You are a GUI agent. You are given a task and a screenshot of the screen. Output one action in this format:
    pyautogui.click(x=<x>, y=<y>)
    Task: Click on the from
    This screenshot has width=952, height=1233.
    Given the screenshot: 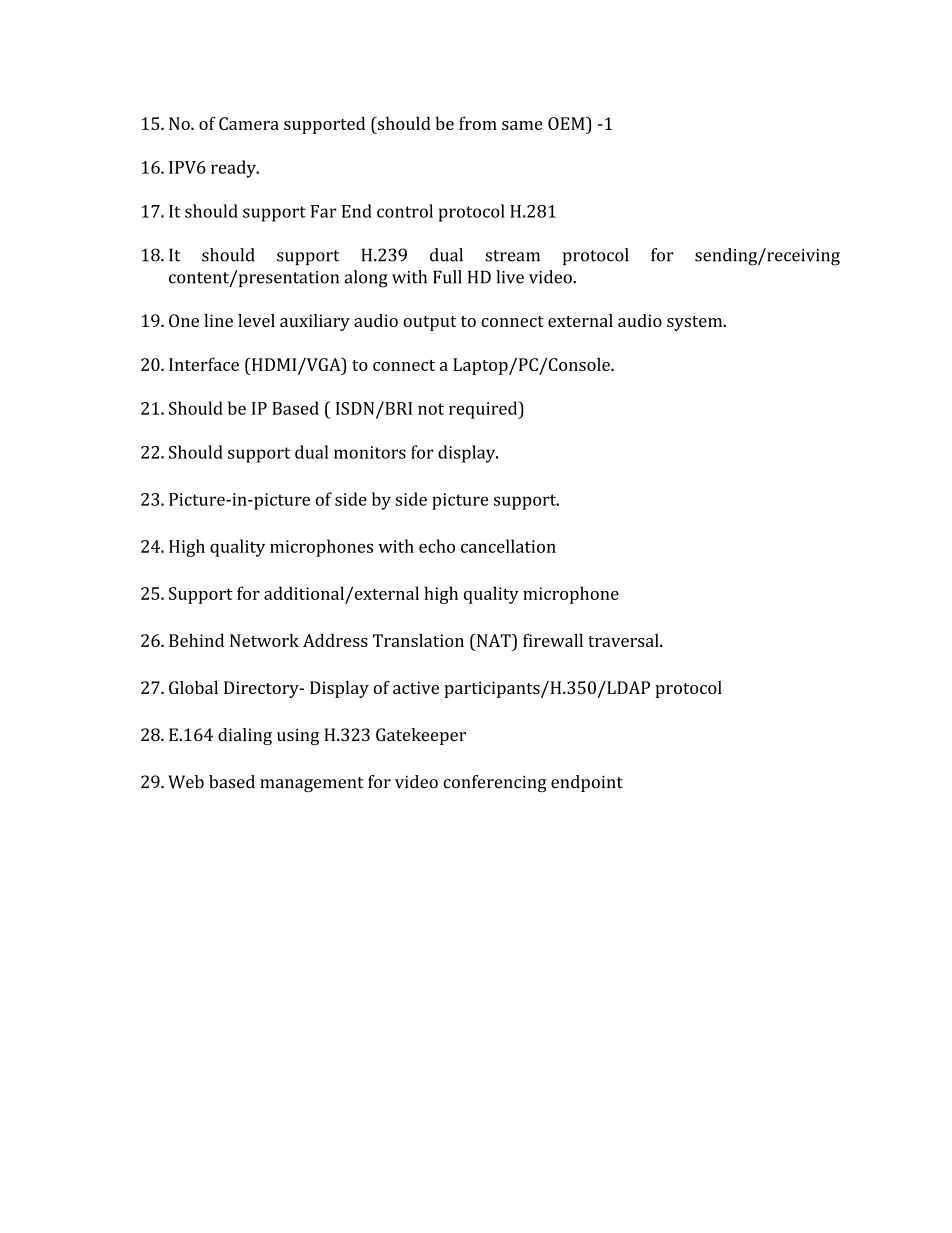 What is the action you would take?
    pyautogui.click(x=478, y=123)
